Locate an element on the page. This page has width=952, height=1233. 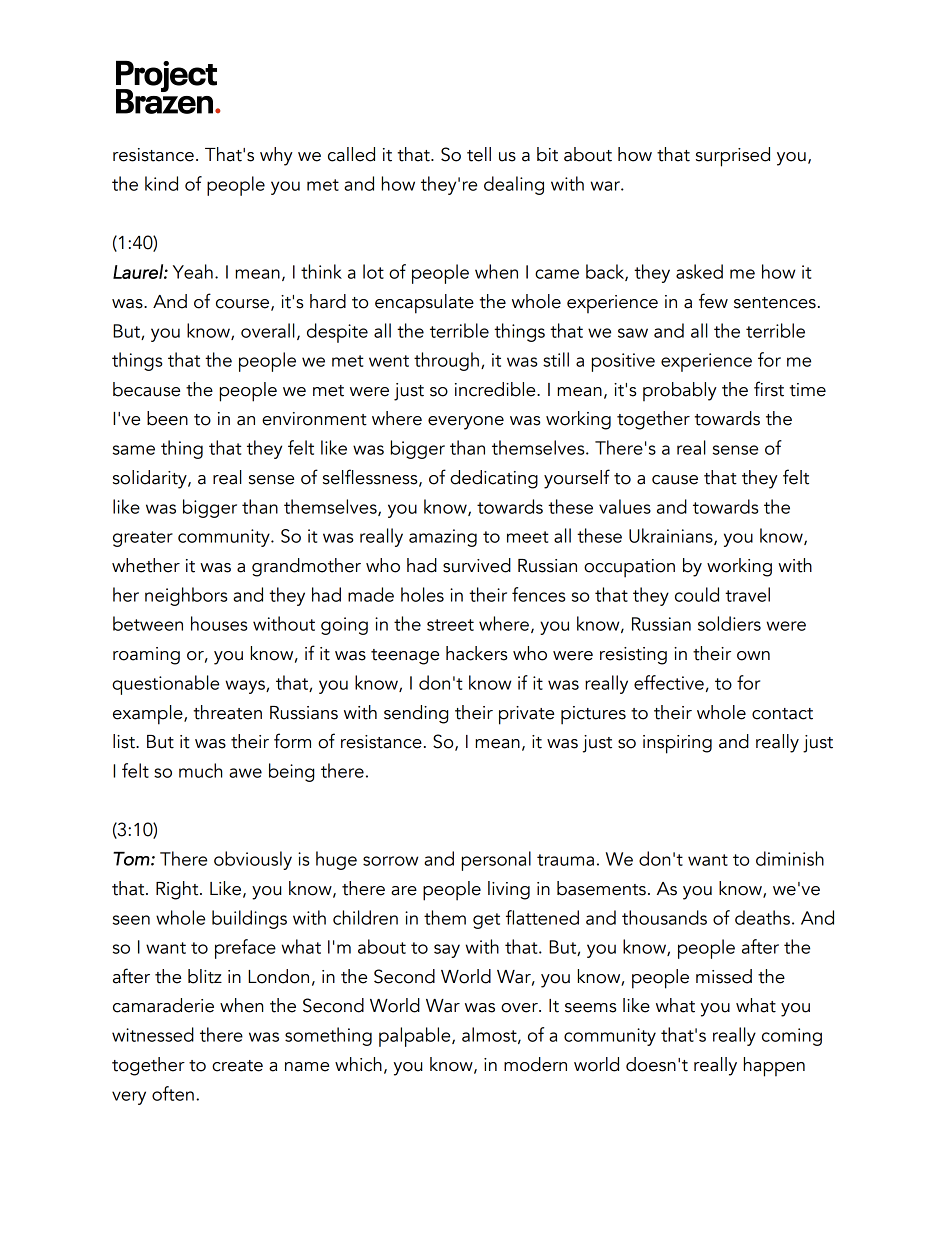
soldiers is located at coordinates (729, 623).
